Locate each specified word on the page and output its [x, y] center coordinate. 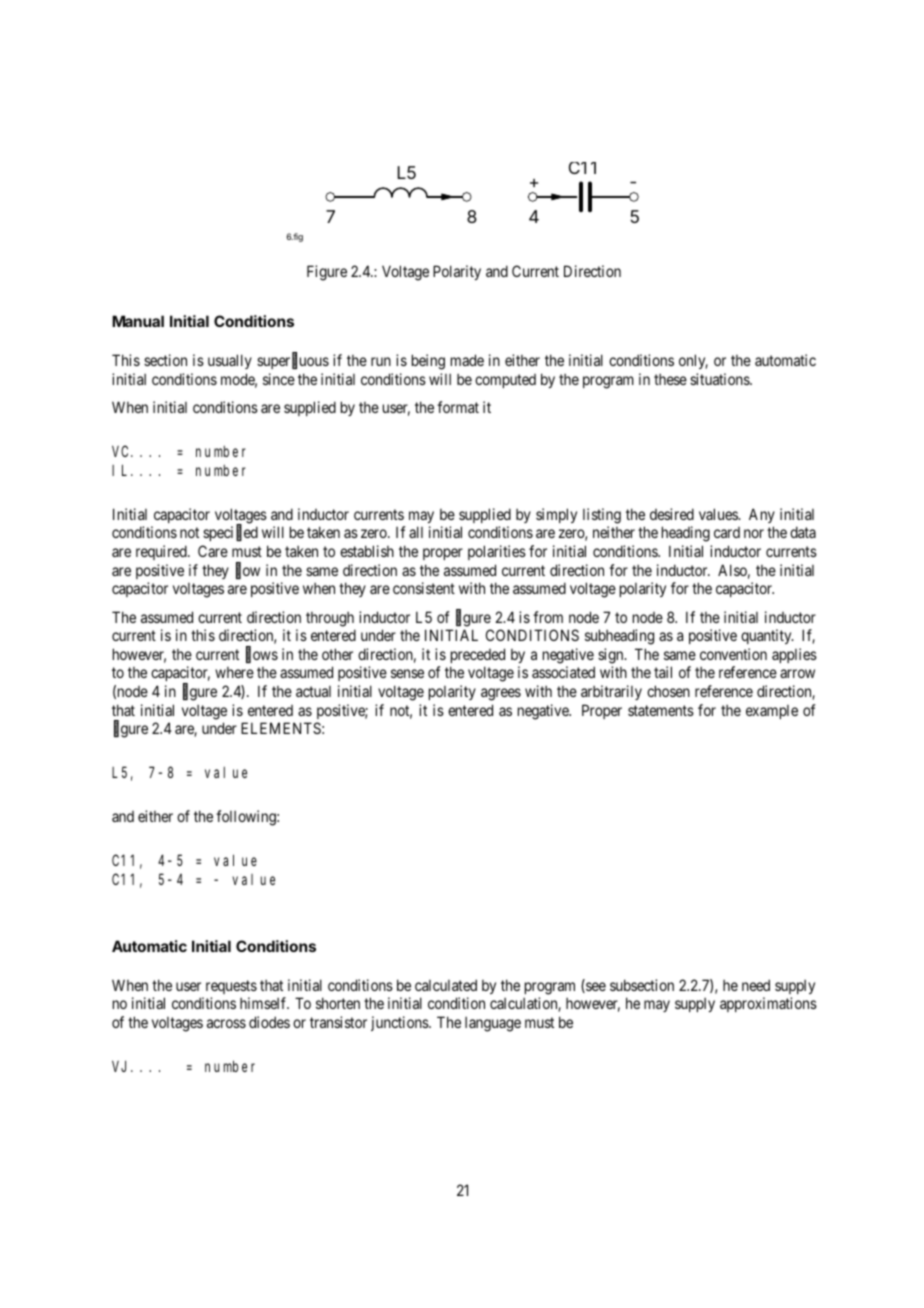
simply [556, 515]
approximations [768, 1004]
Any [762, 515]
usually [230, 361]
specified [230, 533]
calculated [446, 985]
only [693, 361]
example [772, 712]
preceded [478, 655]
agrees [501, 694]
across [226, 1023]
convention [733, 654]
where [234, 672]
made [467, 360]
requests [231, 987]
